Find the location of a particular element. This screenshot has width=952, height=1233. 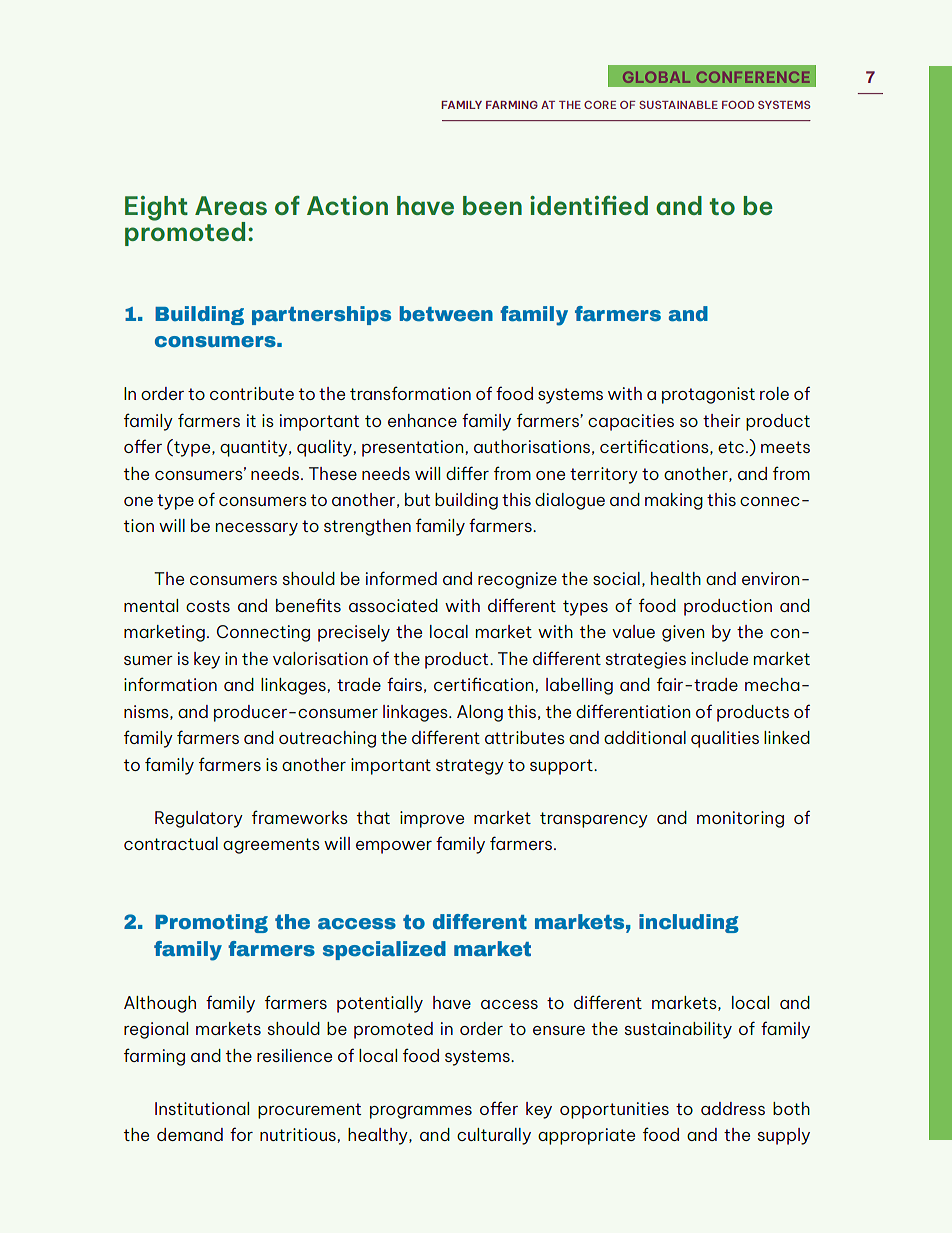

Areas is located at coordinates (231, 205).
